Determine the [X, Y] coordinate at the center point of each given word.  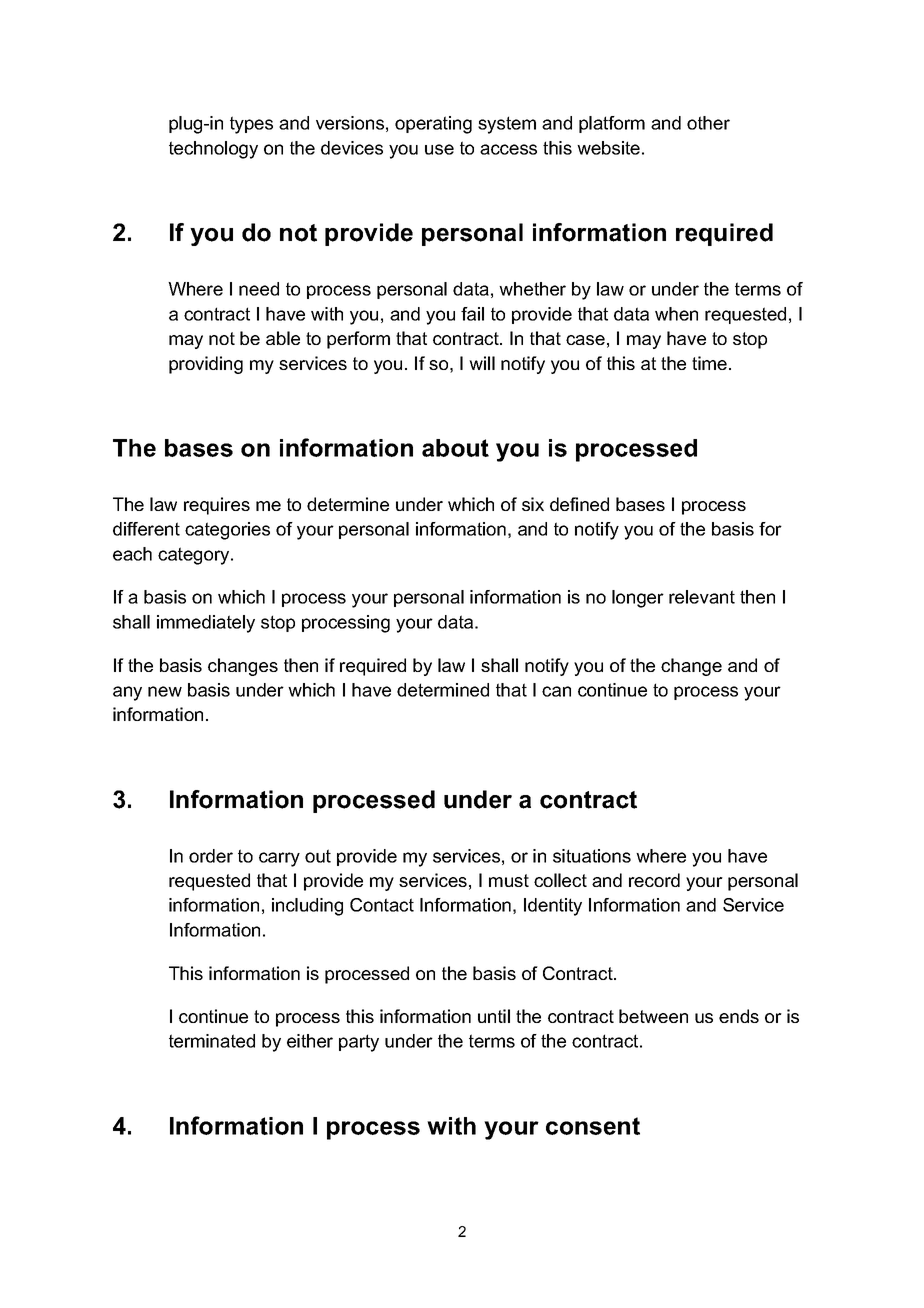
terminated [212, 1041]
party [359, 1043]
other [708, 123]
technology [213, 150]
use [439, 149]
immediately [206, 624]
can [556, 691]
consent [593, 1126]
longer [638, 599]
